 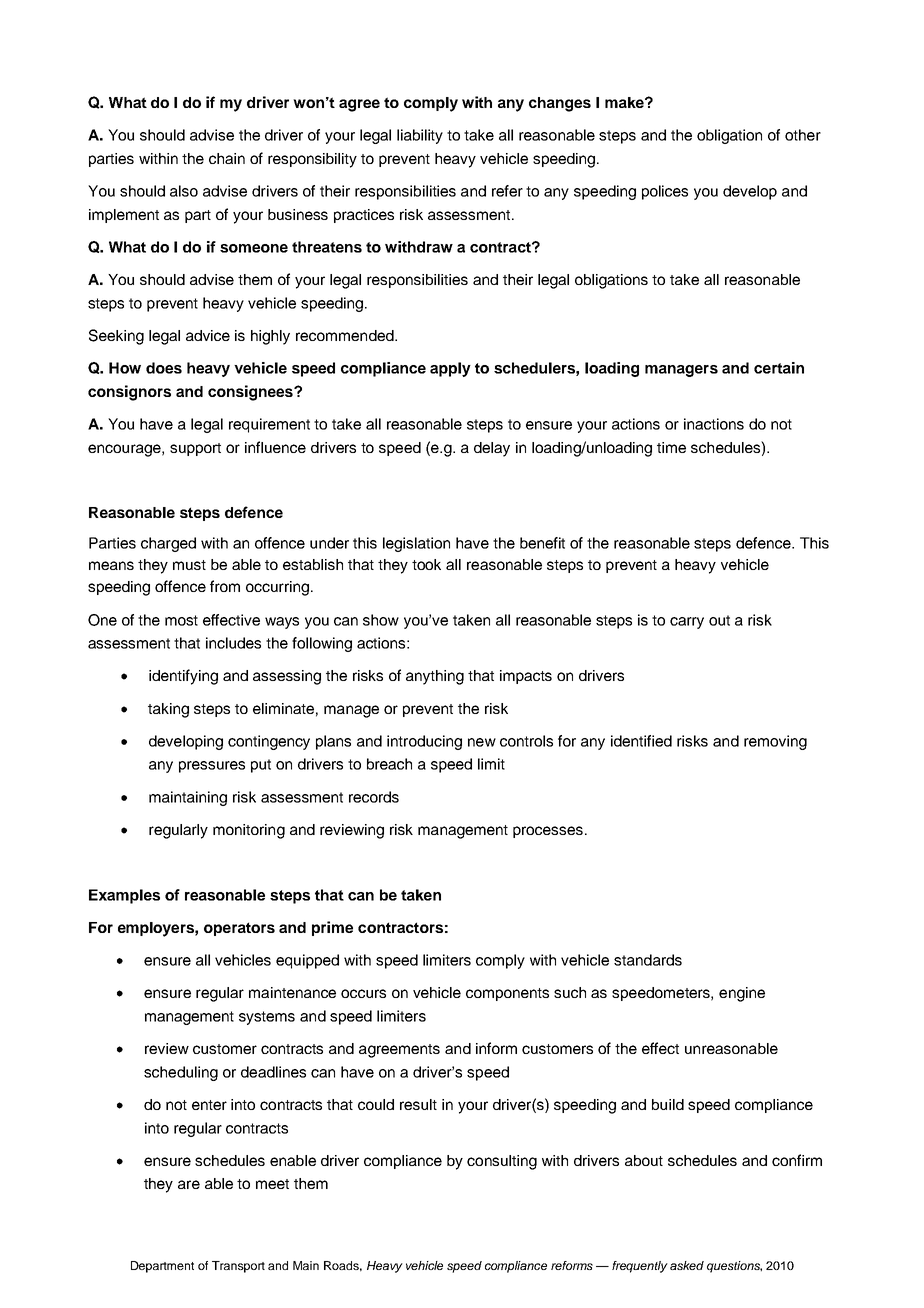 What do you see at coordinates (416, 544) in the document?
I see `legislation` at bounding box center [416, 544].
